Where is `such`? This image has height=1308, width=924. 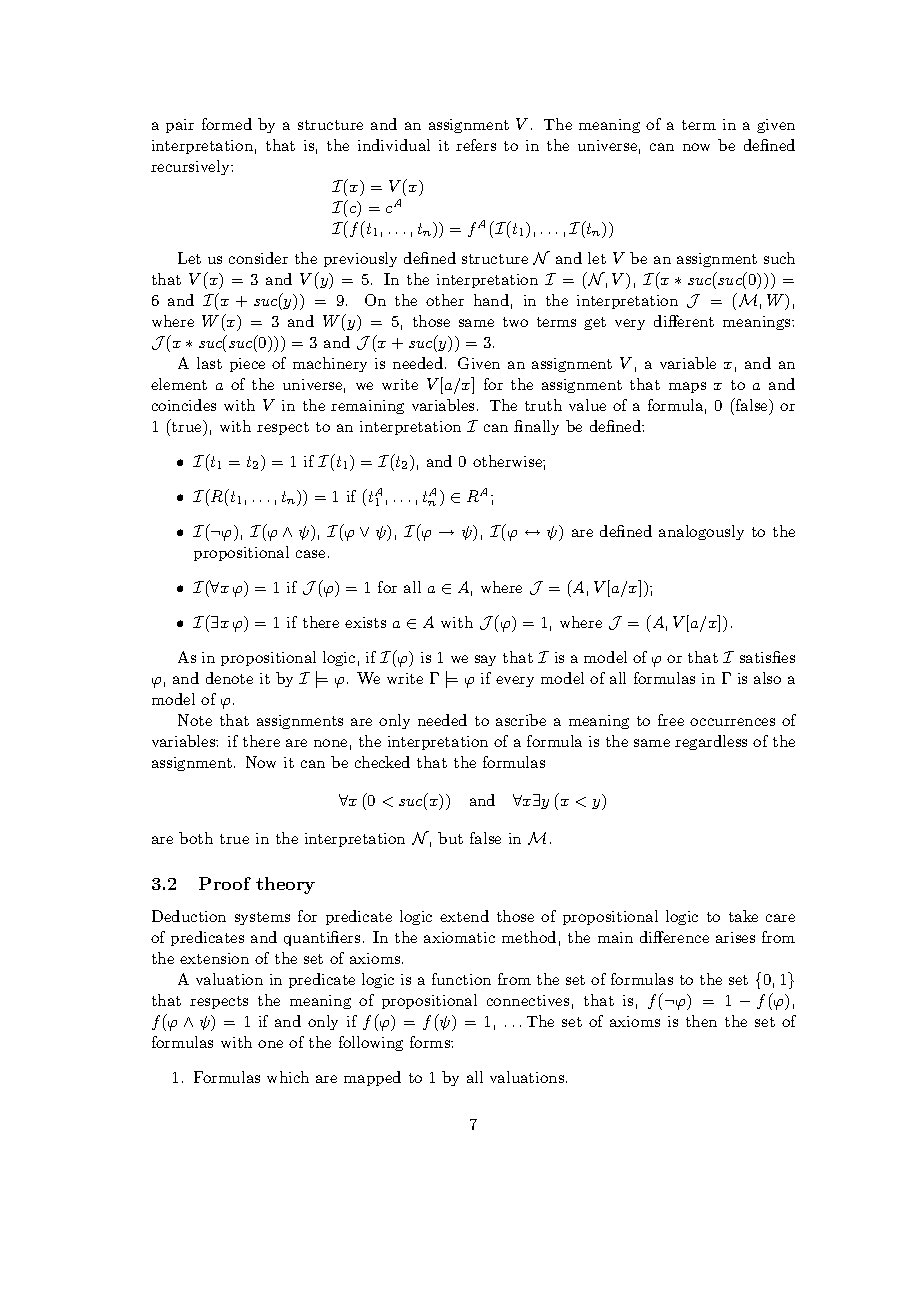 such is located at coordinates (779, 258).
